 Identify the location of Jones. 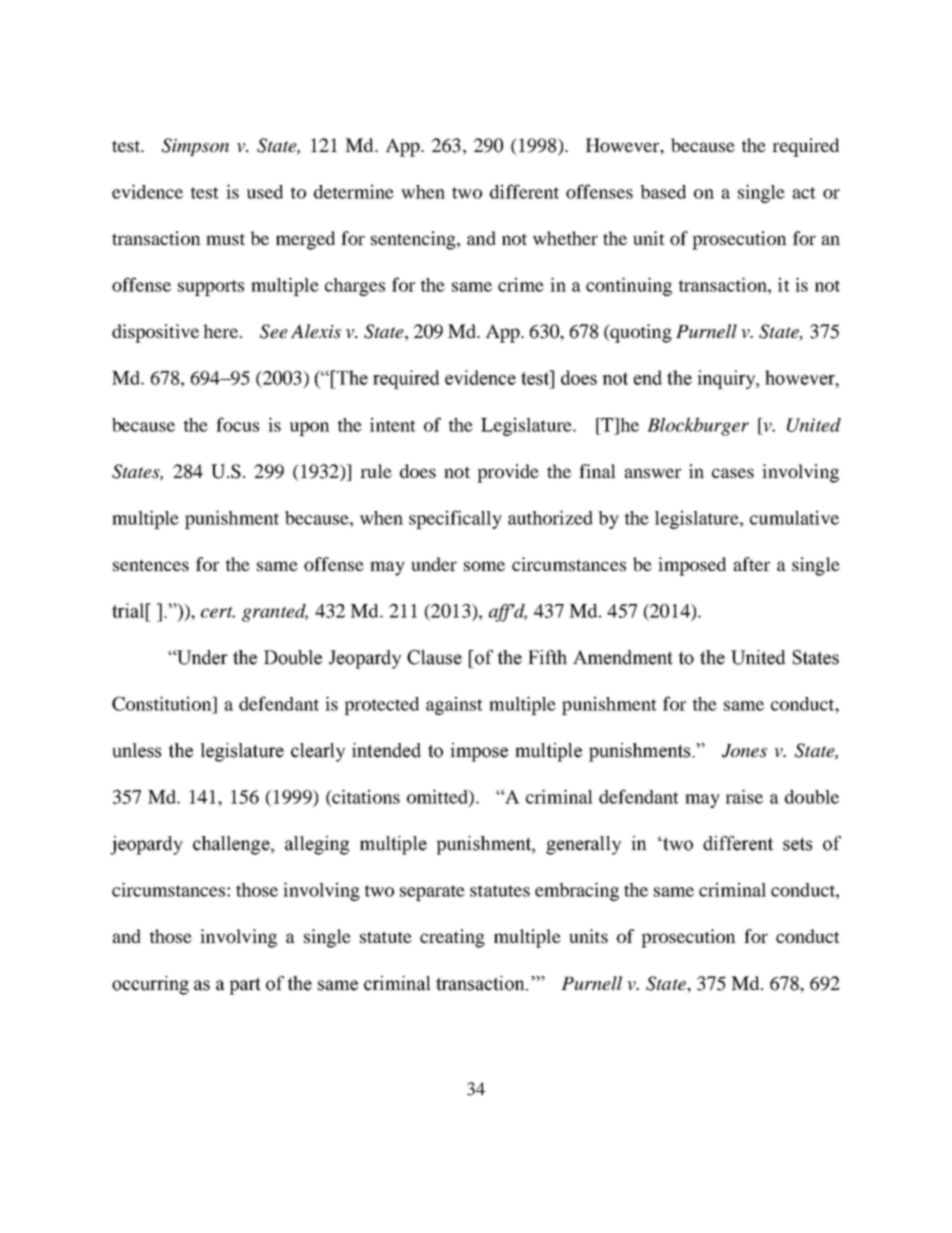
(744, 751).
